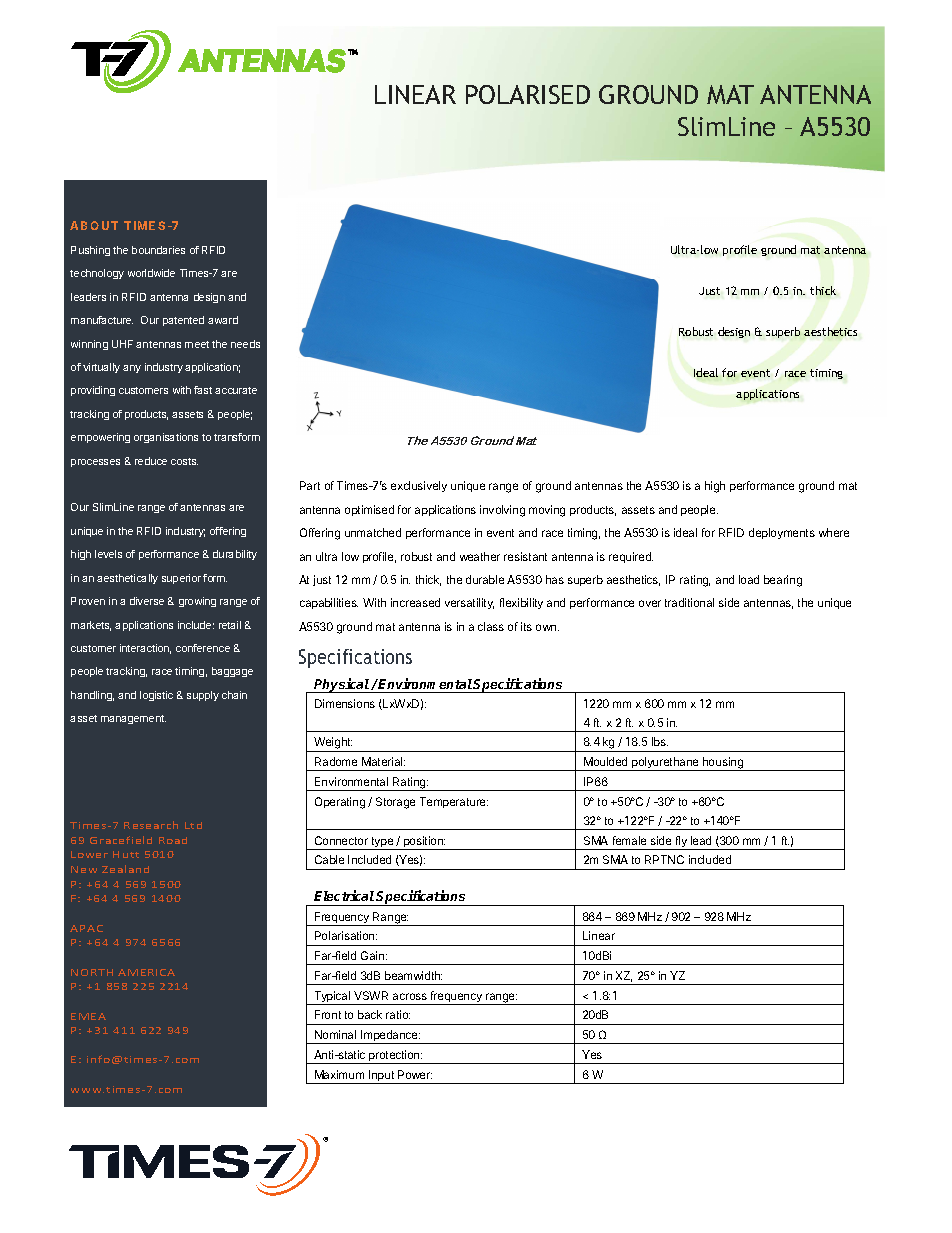 The width and height of the document is (952, 1233). I want to click on management, so click(133, 719).
